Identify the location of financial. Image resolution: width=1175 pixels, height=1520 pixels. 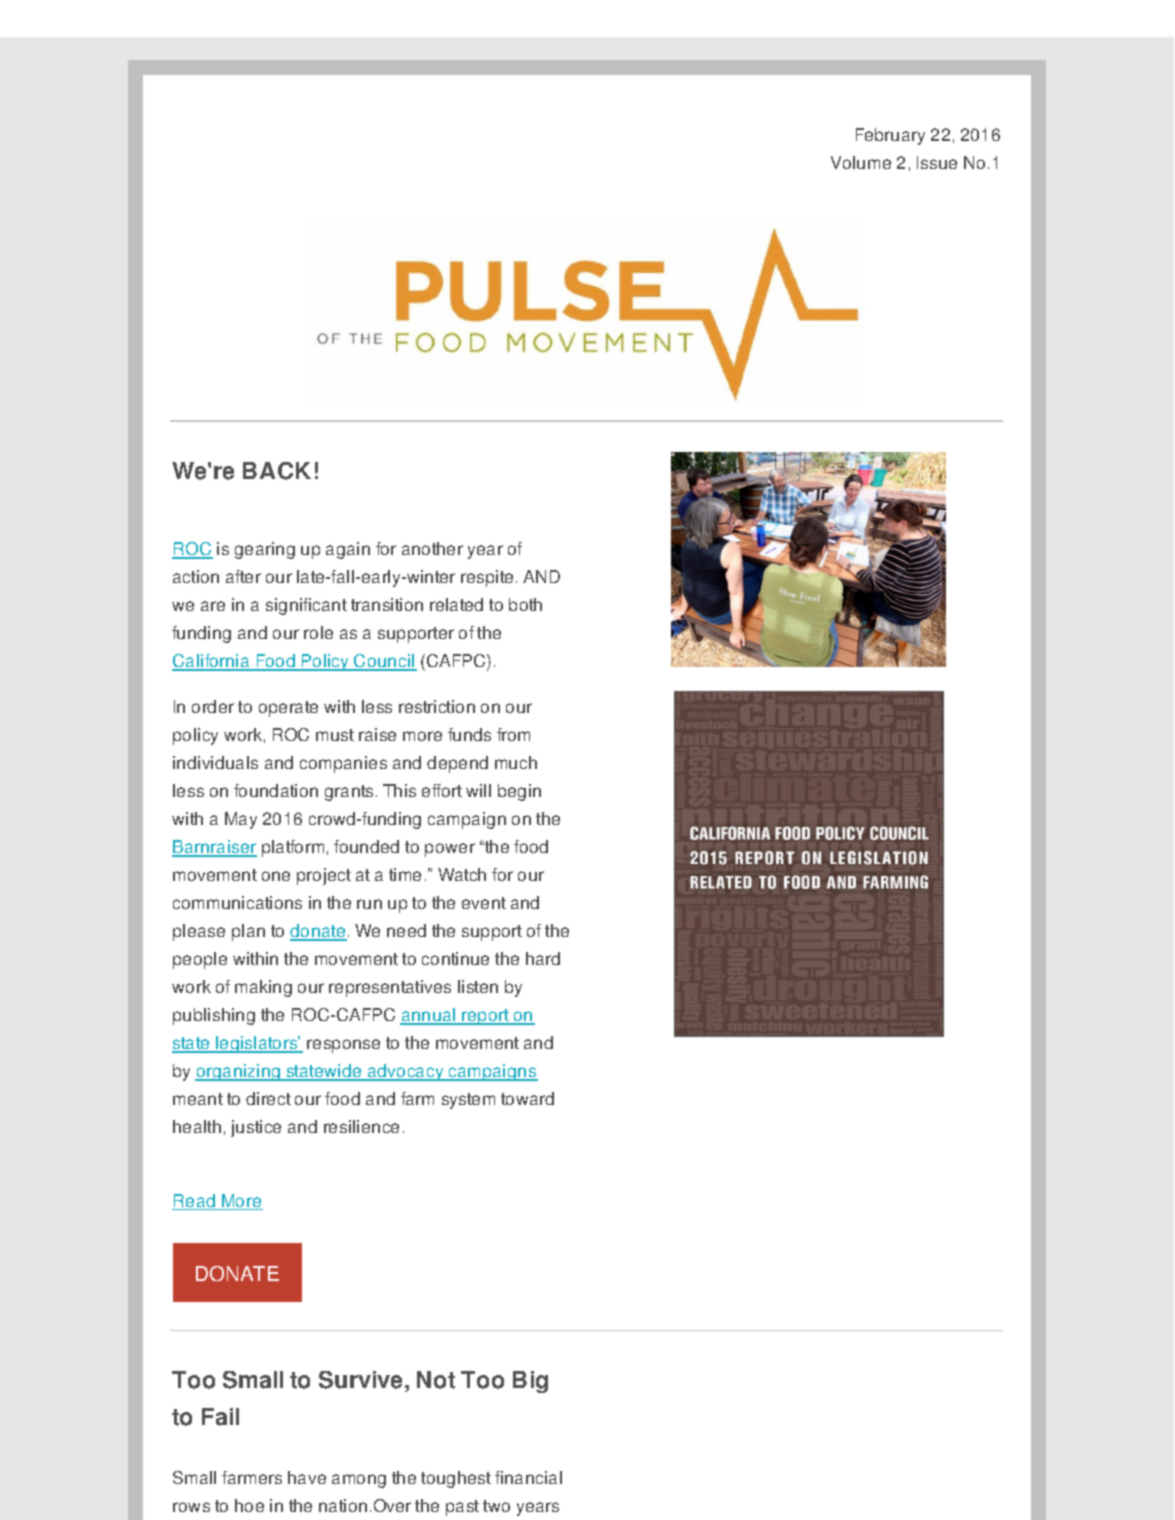
(528, 1477).
